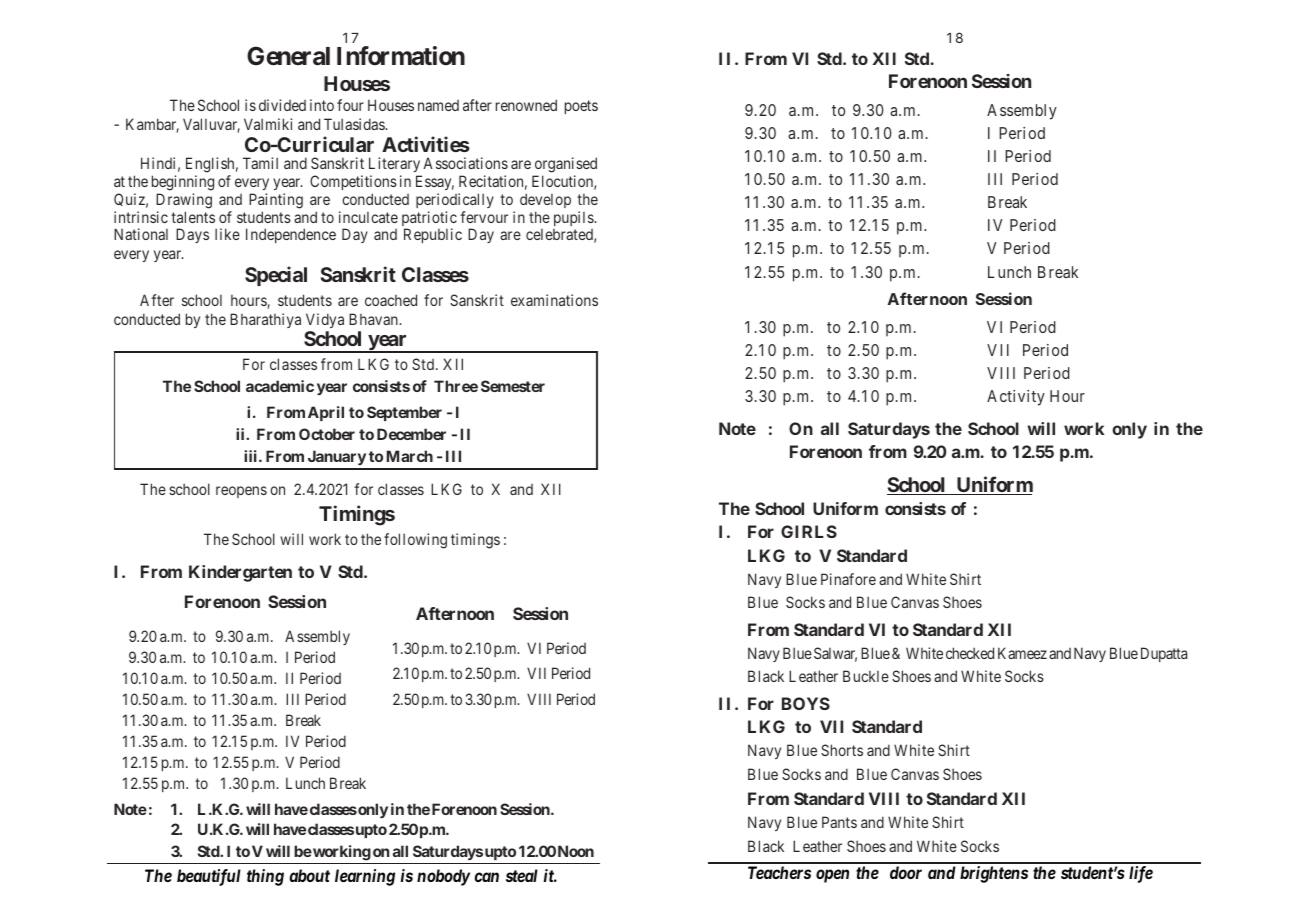  Describe the element at coordinates (994, 874) in the page. I see `brightens` at that location.
